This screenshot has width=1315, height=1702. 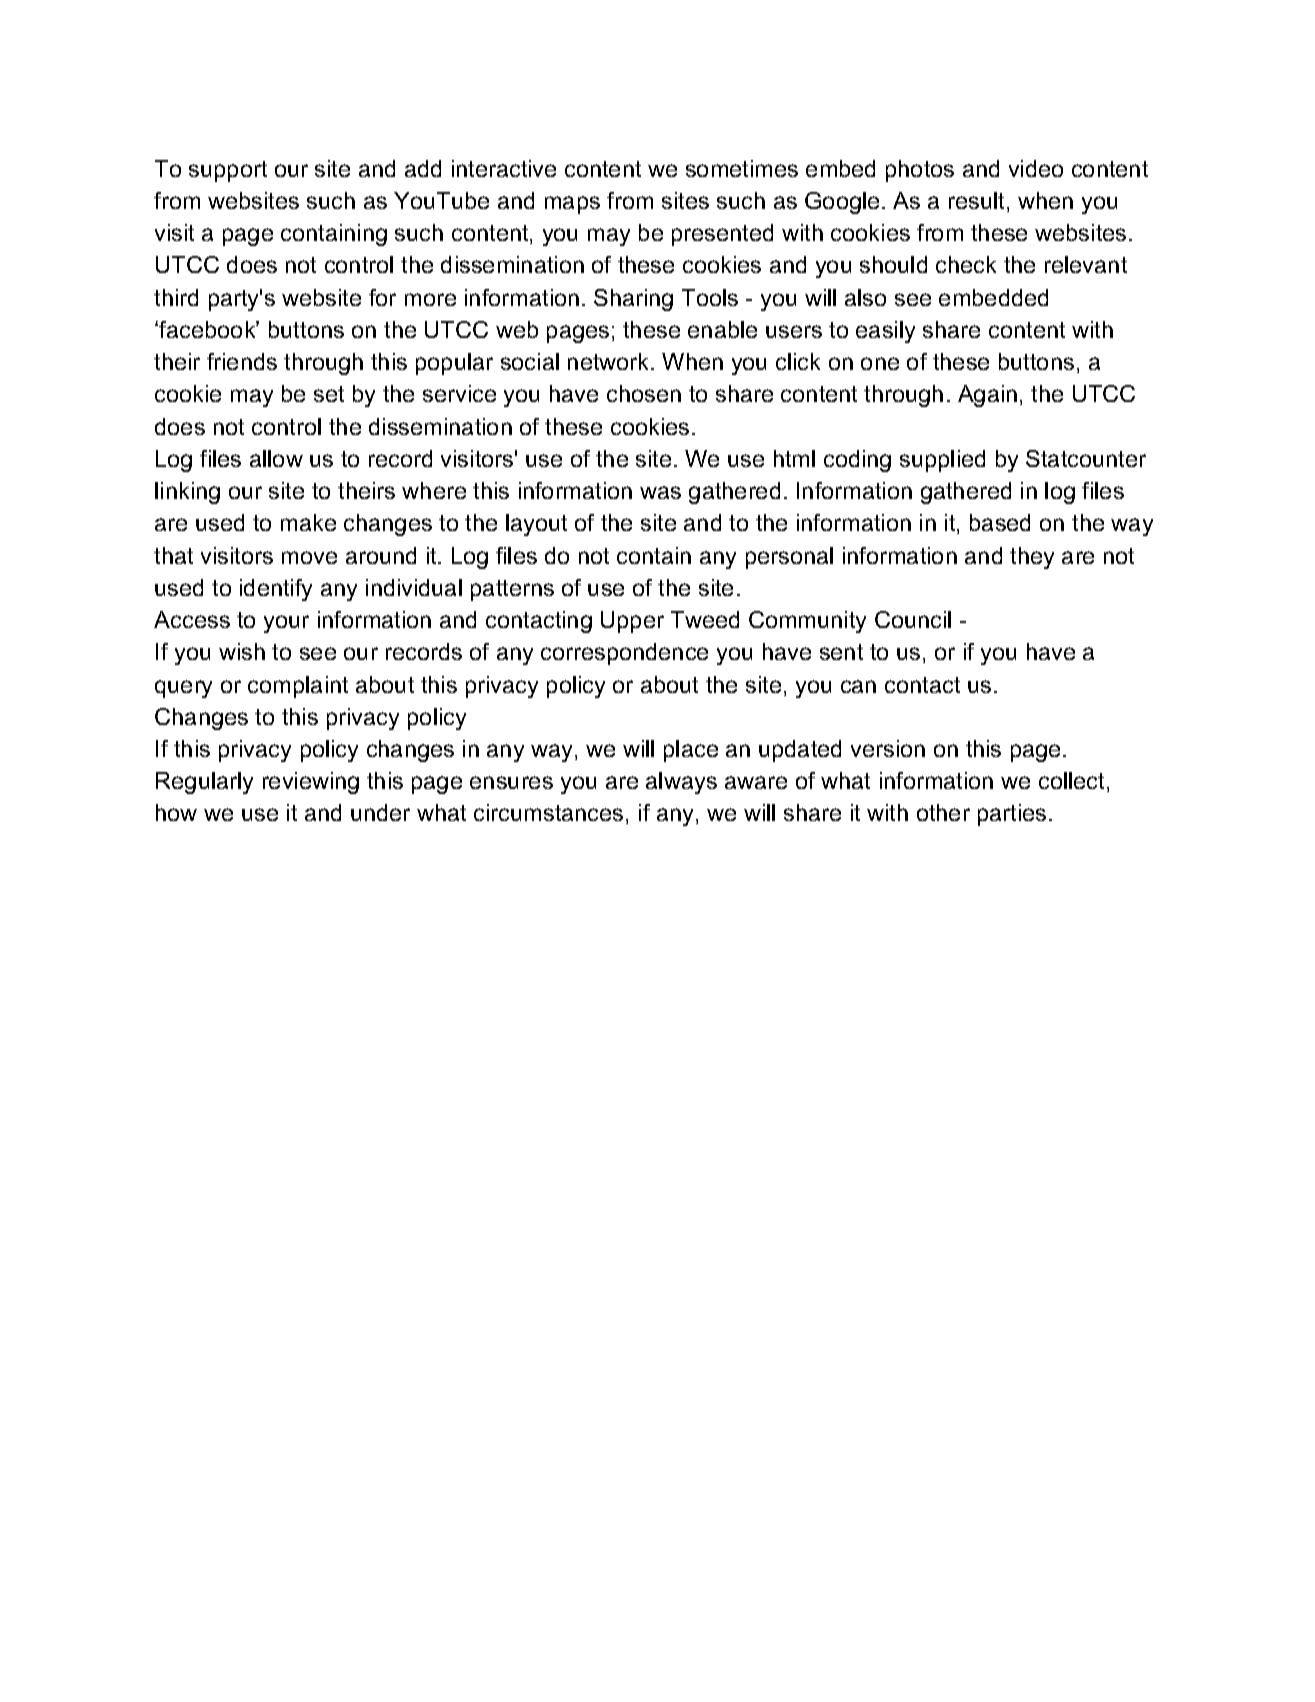 I want to click on network, so click(x=610, y=361).
